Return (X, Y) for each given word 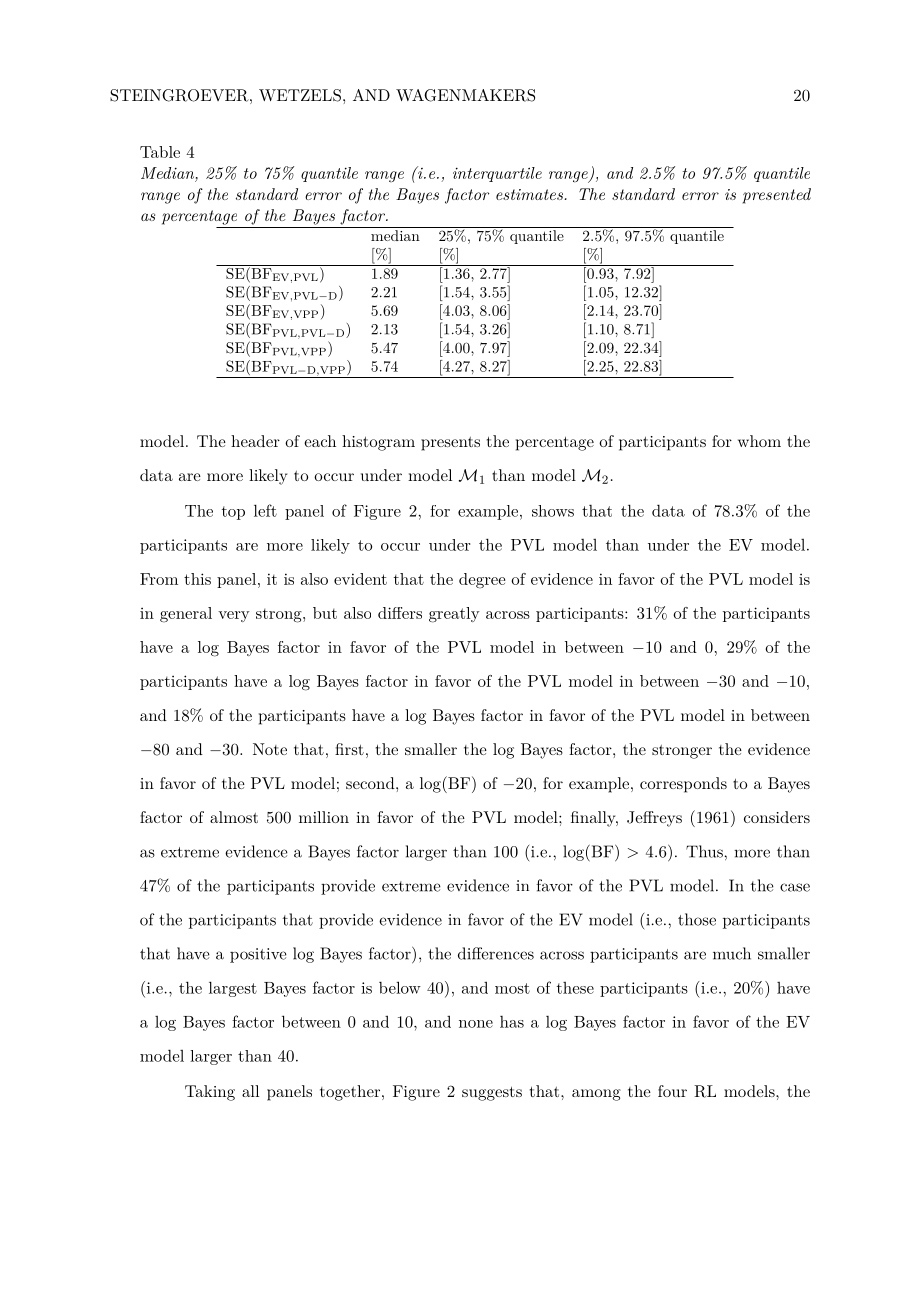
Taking (210, 1093)
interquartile (497, 174)
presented (777, 196)
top (233, 513)
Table (160, 152)
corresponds (683, 785)
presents (450, 444)
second (371, 783)
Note (270, 749)
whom (759, 441)
